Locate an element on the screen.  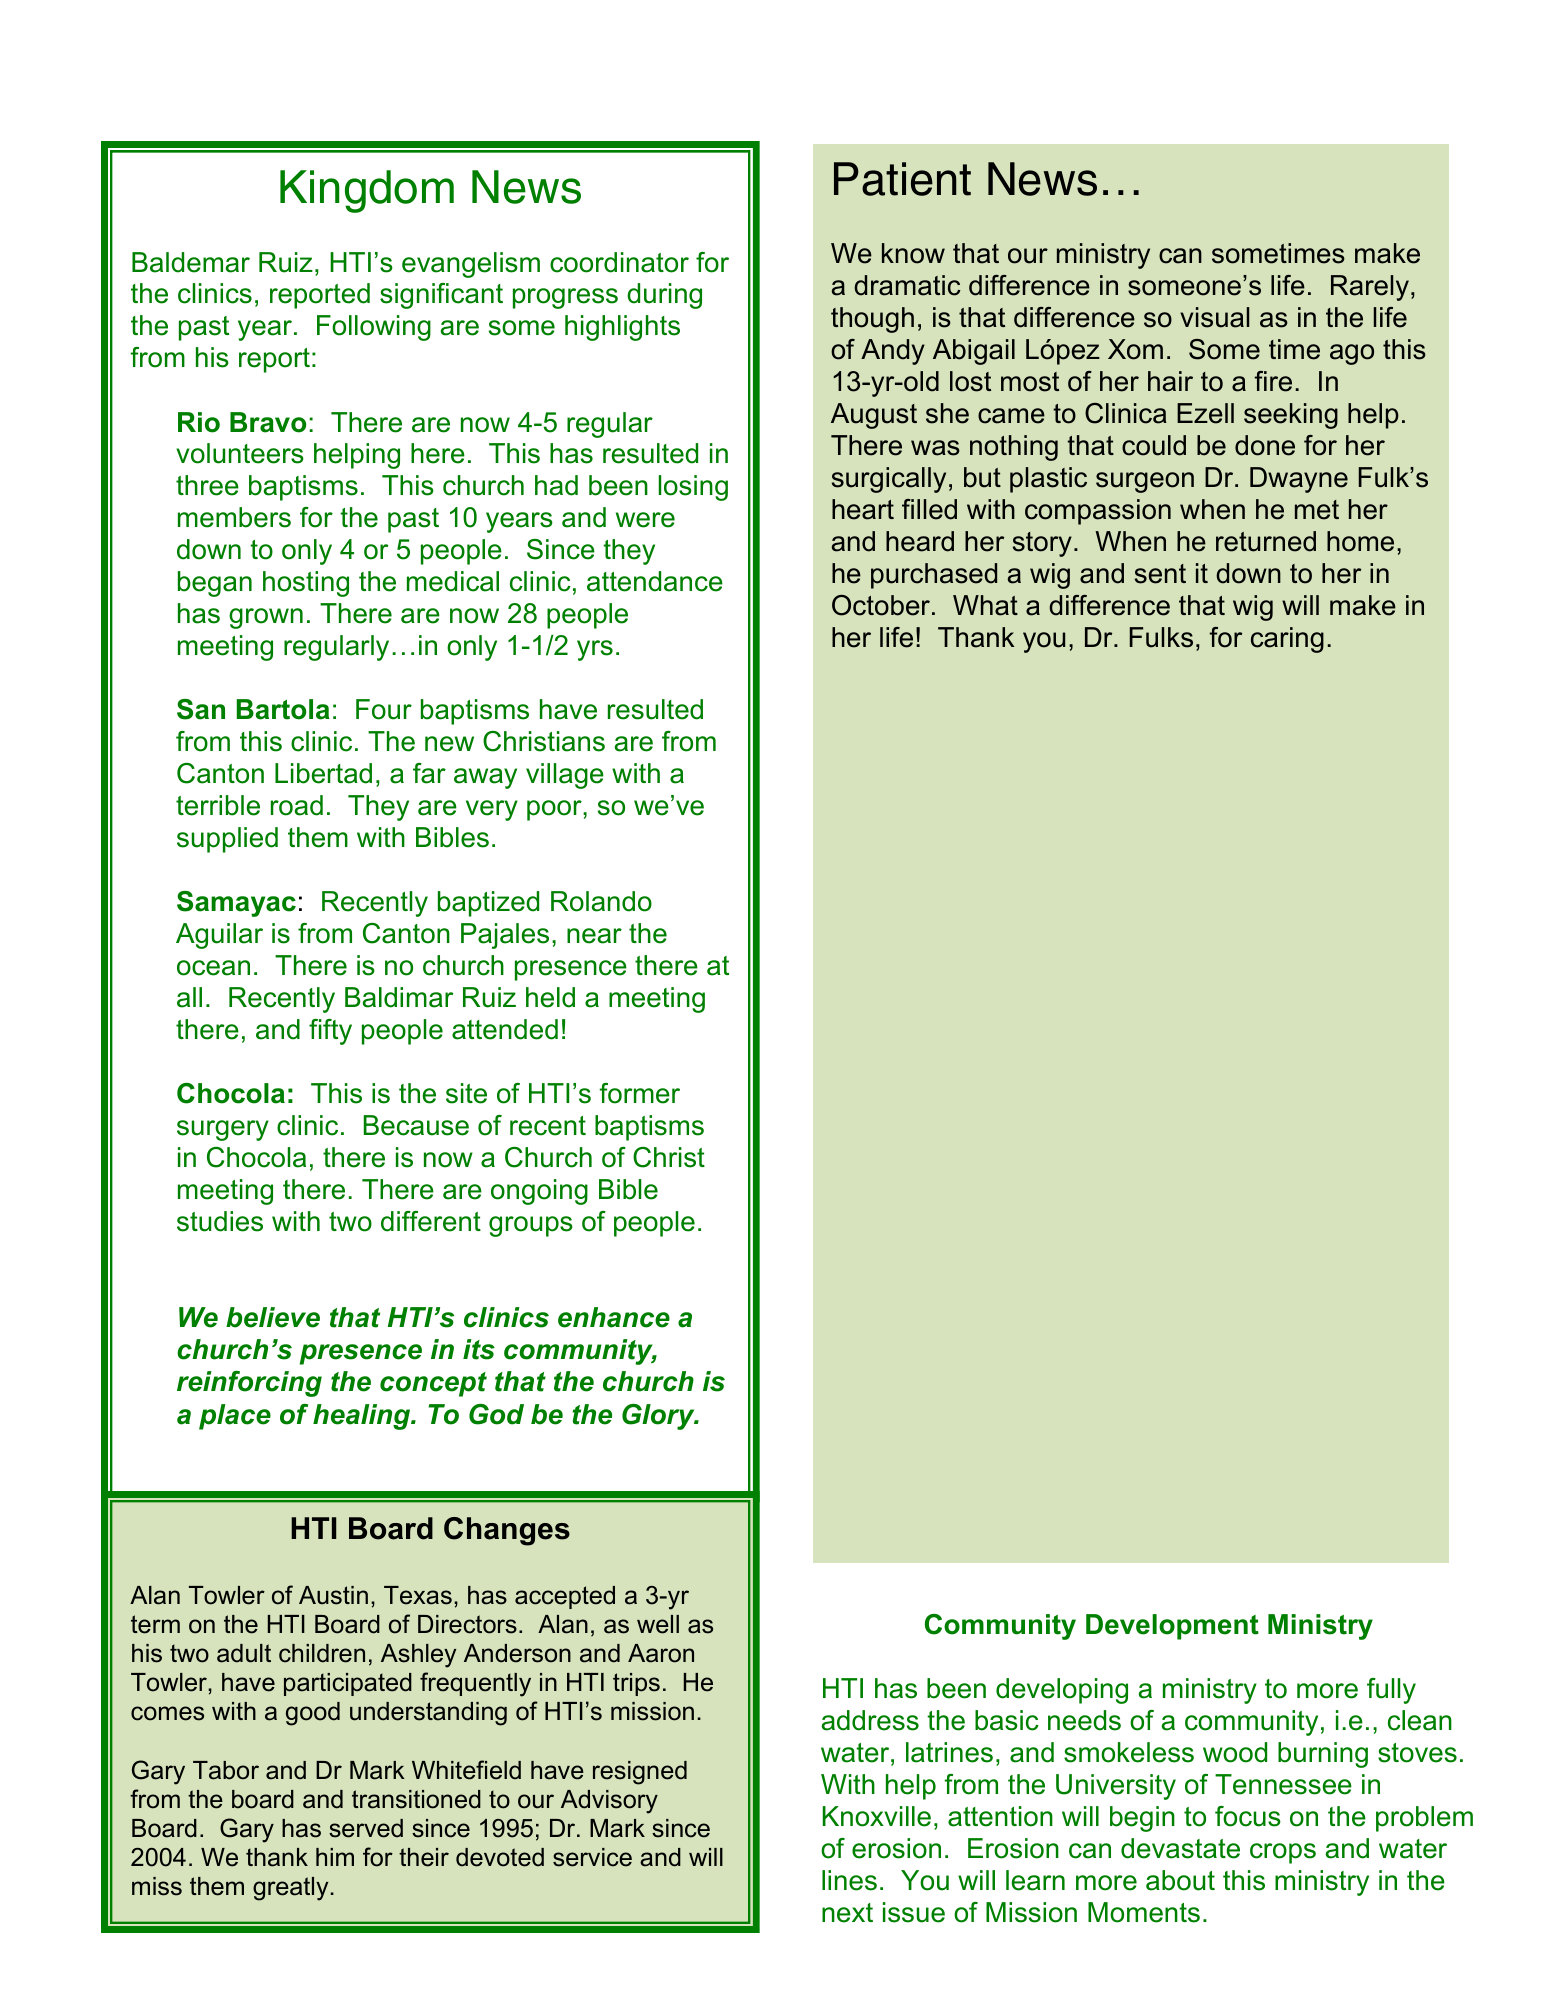
lines is located at coordinates (849, 1880).
